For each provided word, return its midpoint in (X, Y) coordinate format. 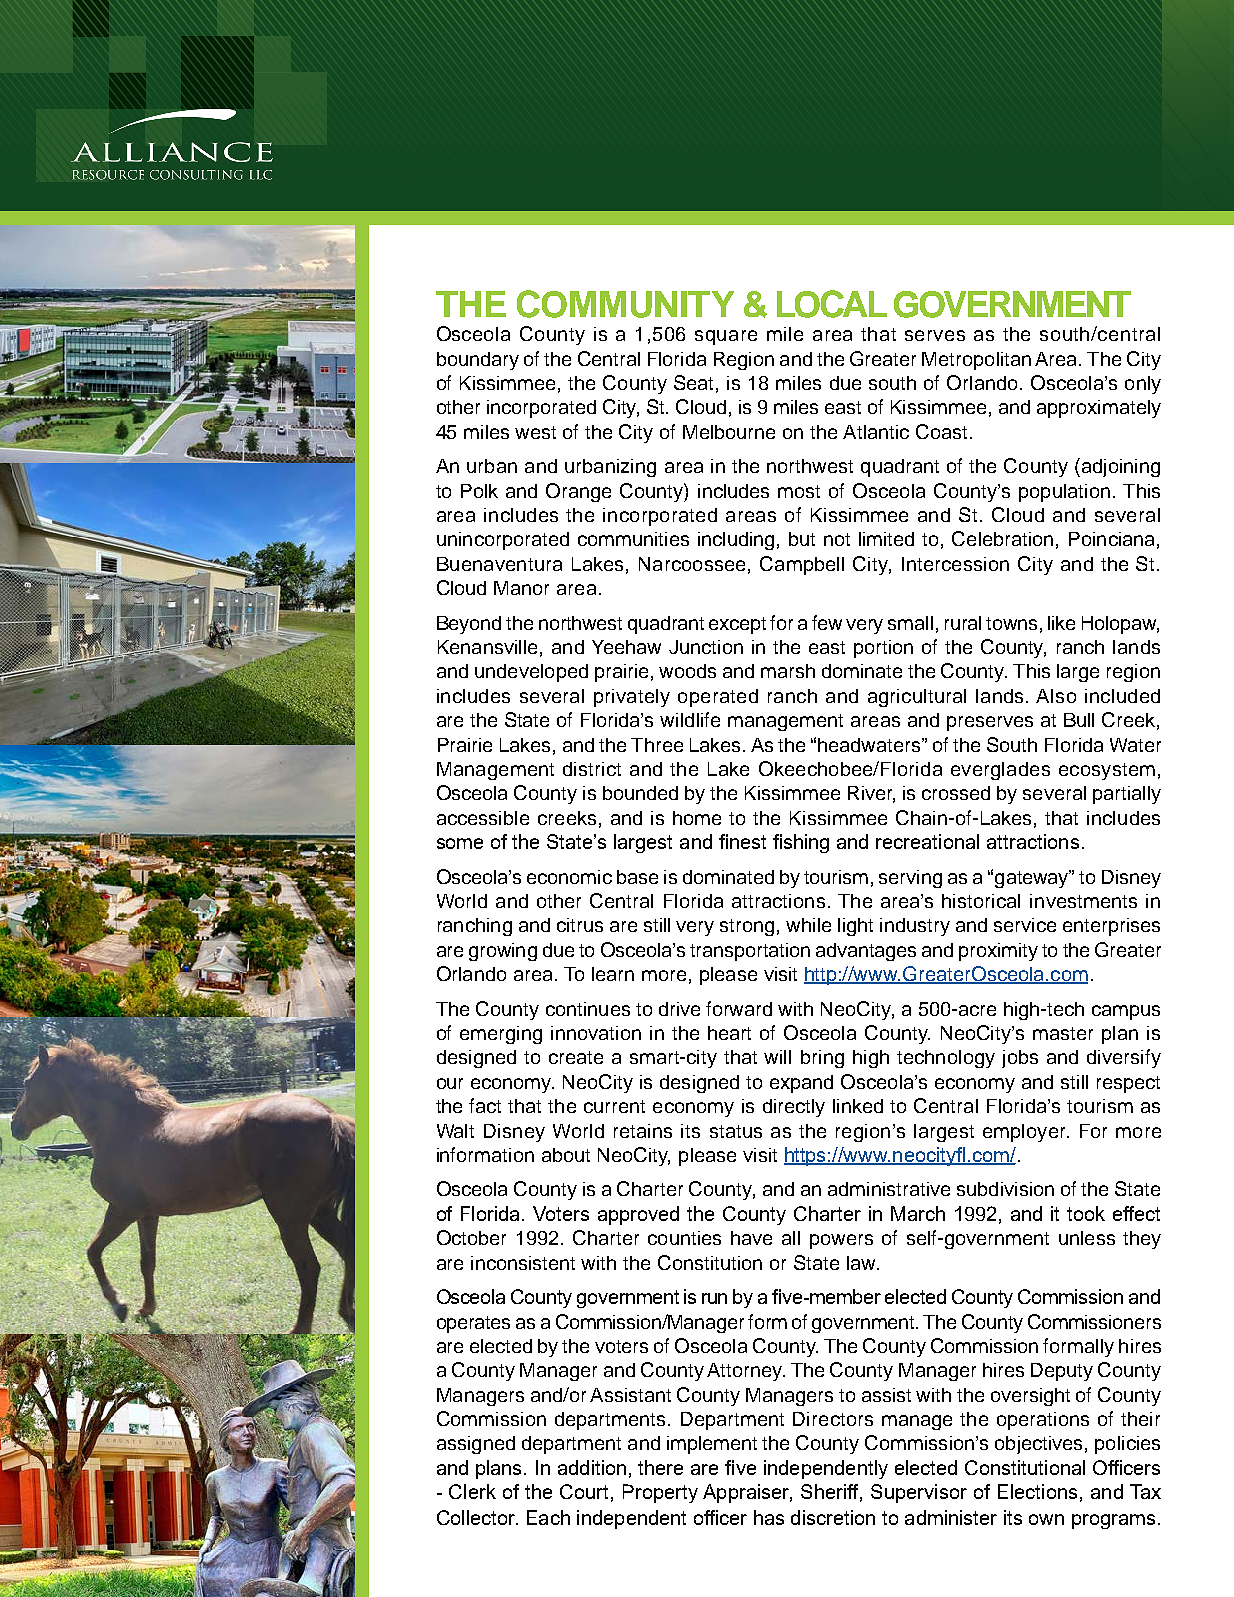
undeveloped (531, 673)
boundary (478, 361)
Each (548, 1517)
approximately (1099, 409)
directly (794, 1108)
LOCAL (832, 304)
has (769, 1517)
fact (485, 1105)
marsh (788, 671)
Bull (1079, 720)
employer (1025, 1133)
